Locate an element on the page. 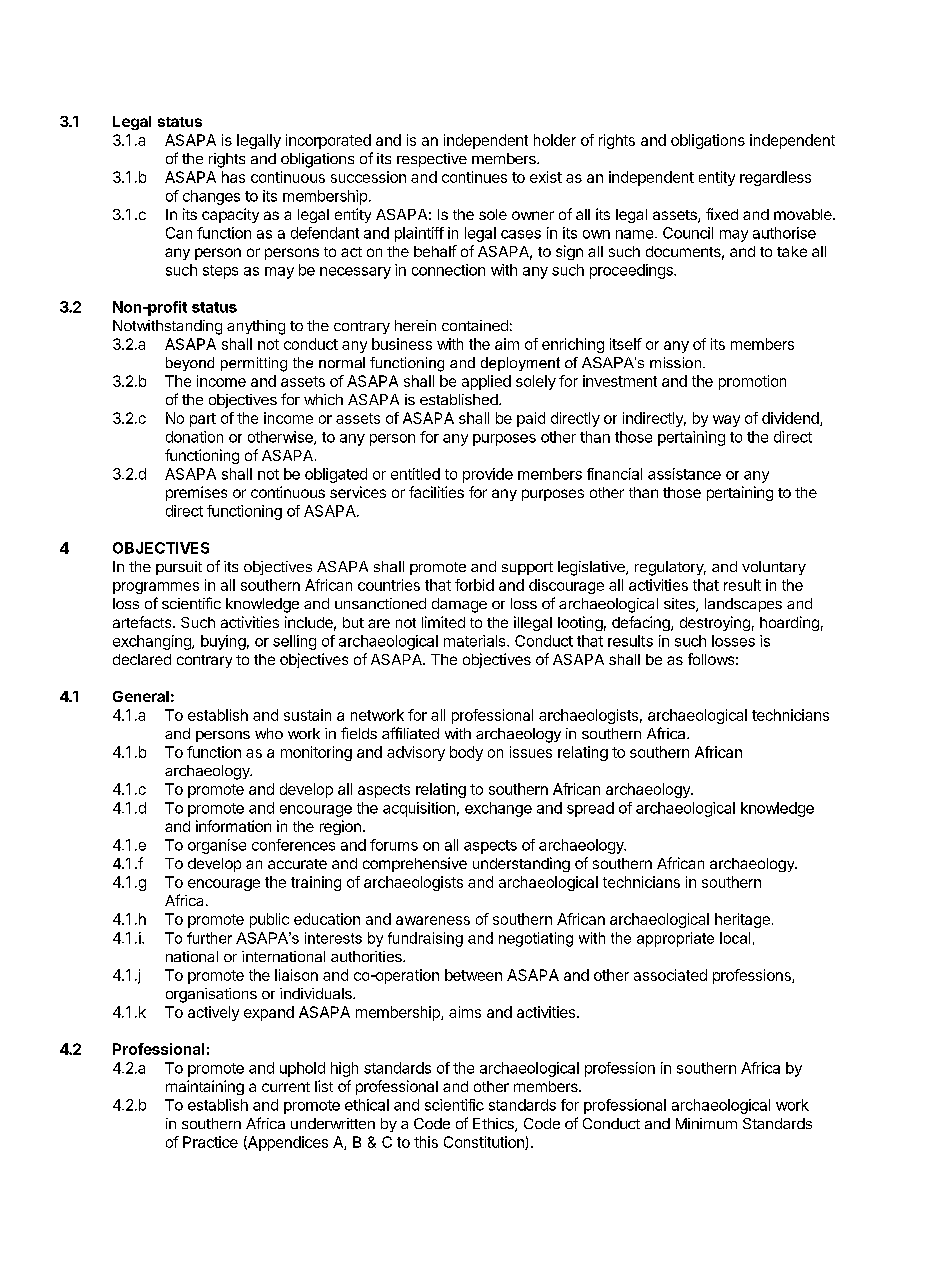 The width and height of the page is (952, 1272). exchange is located at coordinates (498, 809).
